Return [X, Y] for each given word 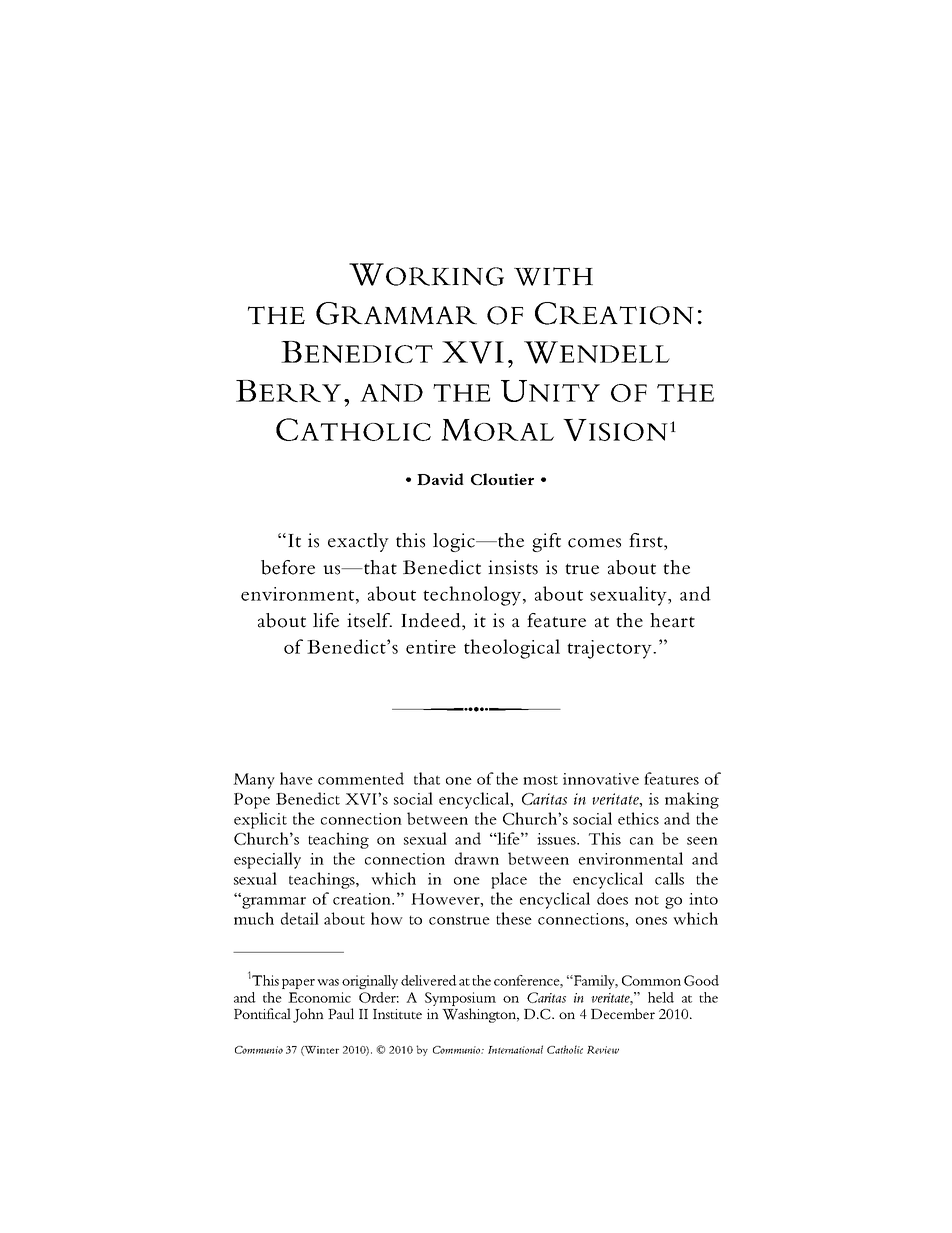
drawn [477, 858]
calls [669, 878]
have [296, 778]
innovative [601, 779]
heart [672, 620]
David [440, 479]
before [288, 567]
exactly [358, 542]
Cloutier [502, 479]
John [308, 1015]
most [540, 780]
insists [513, 567]
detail [300, 918]
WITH [553, 276]
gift [546, 542]
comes [594, 543]
